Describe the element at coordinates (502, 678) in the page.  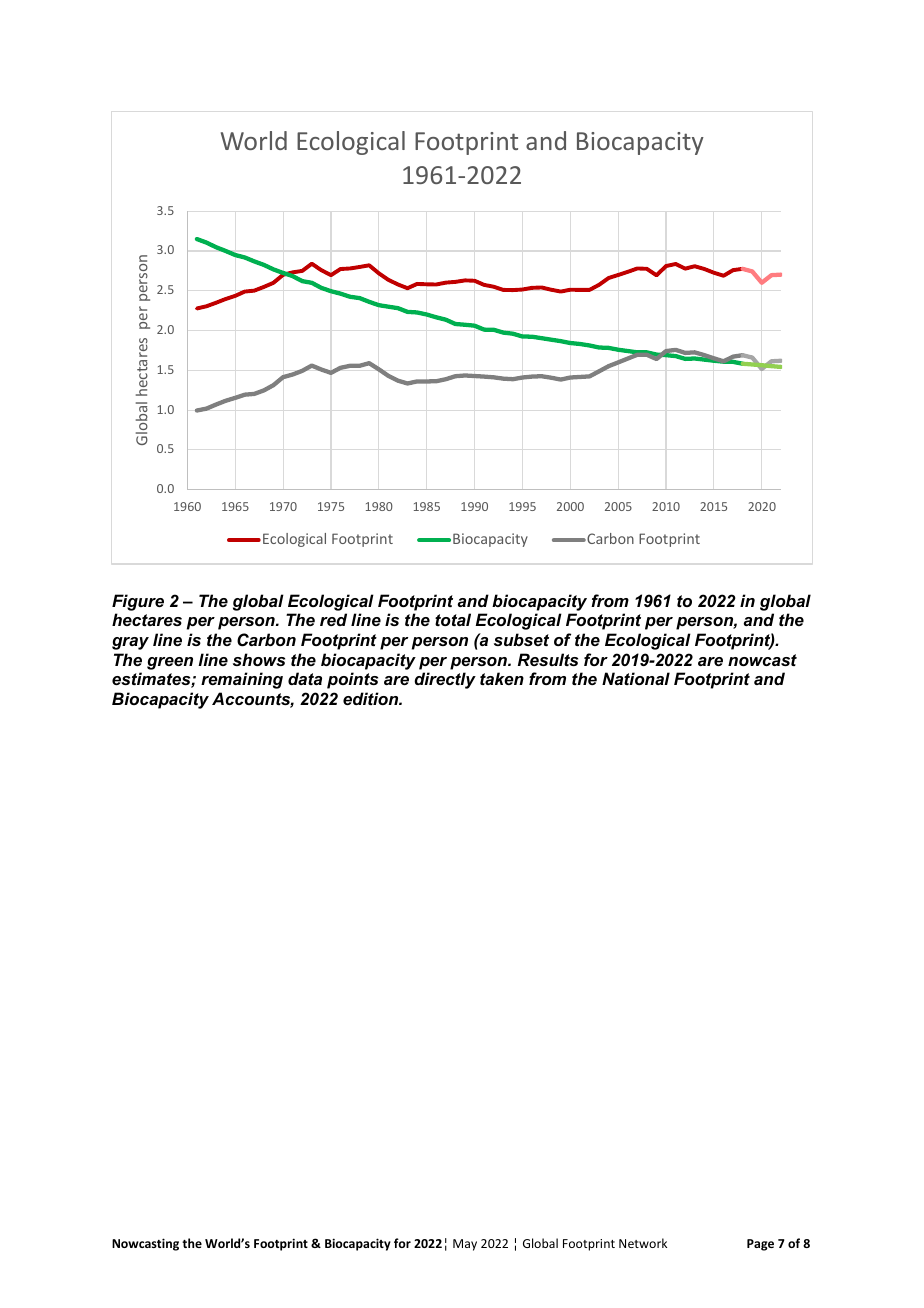
I see `taken` at that location.
